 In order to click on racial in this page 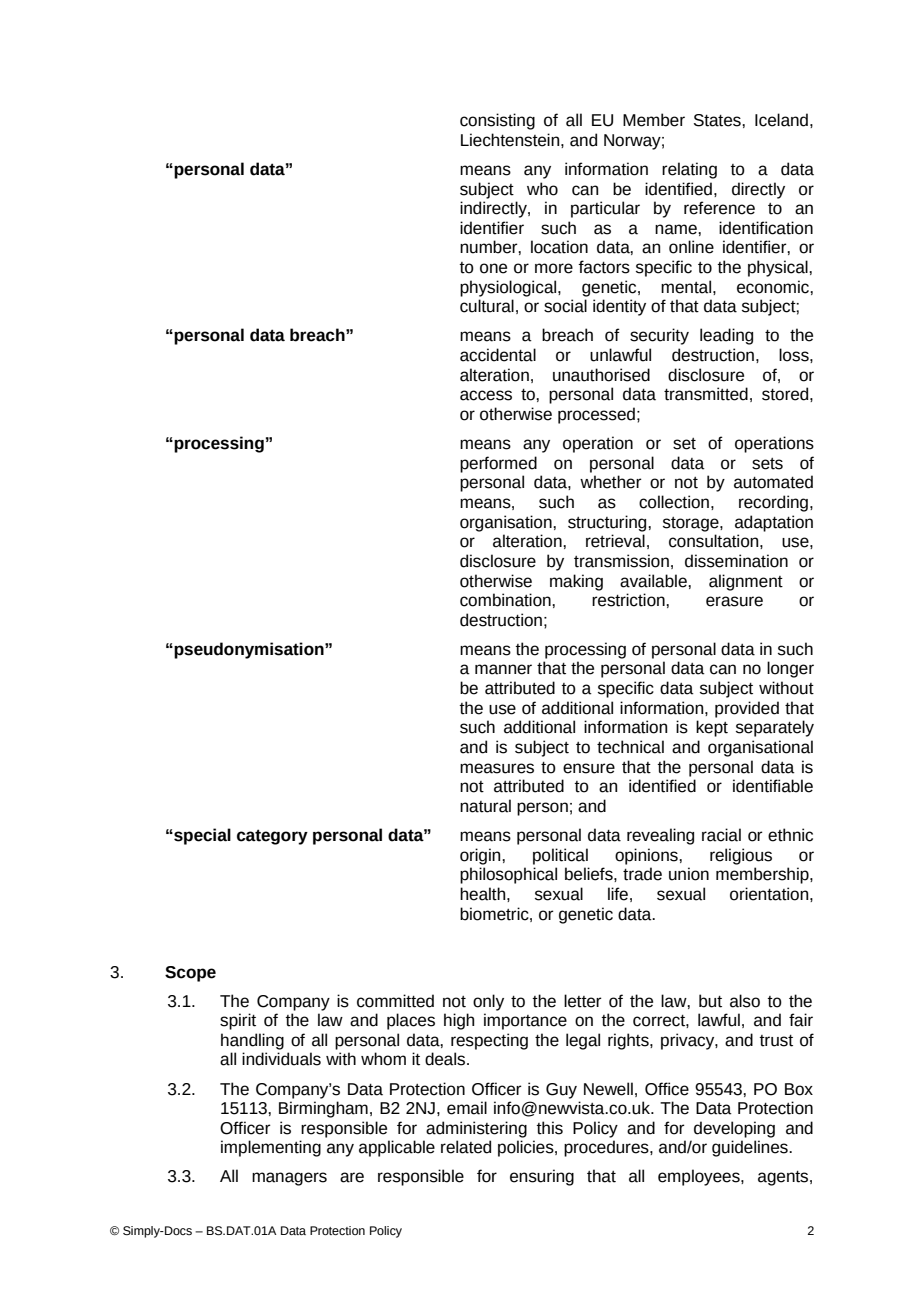, I will do `click(721, 835)`.
